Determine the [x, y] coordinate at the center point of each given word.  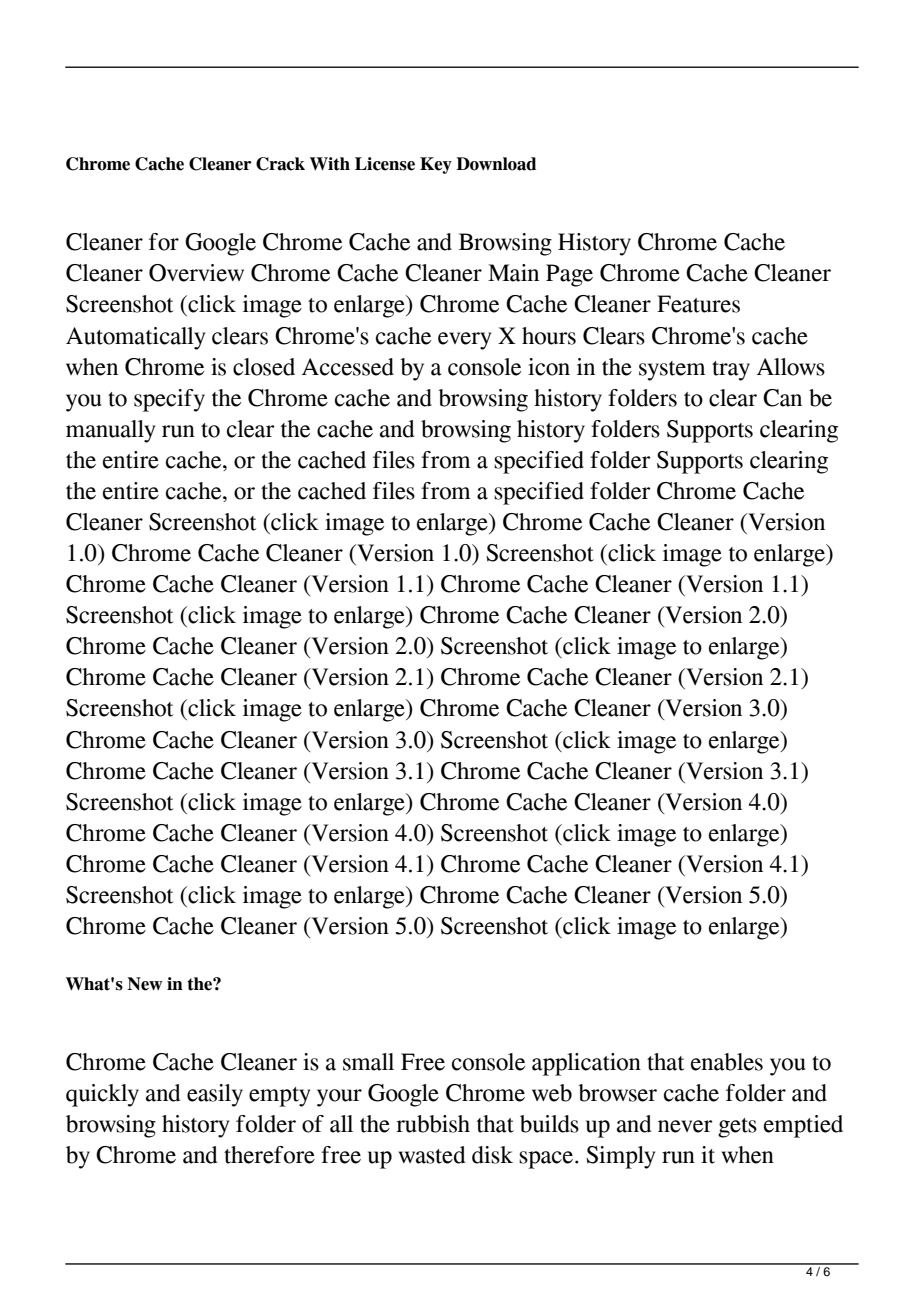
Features [698, 304]
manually [110, 431]
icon [549, 367]
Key [436, 165]
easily [215, 1095]
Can [782, 398]
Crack [280, 164]
